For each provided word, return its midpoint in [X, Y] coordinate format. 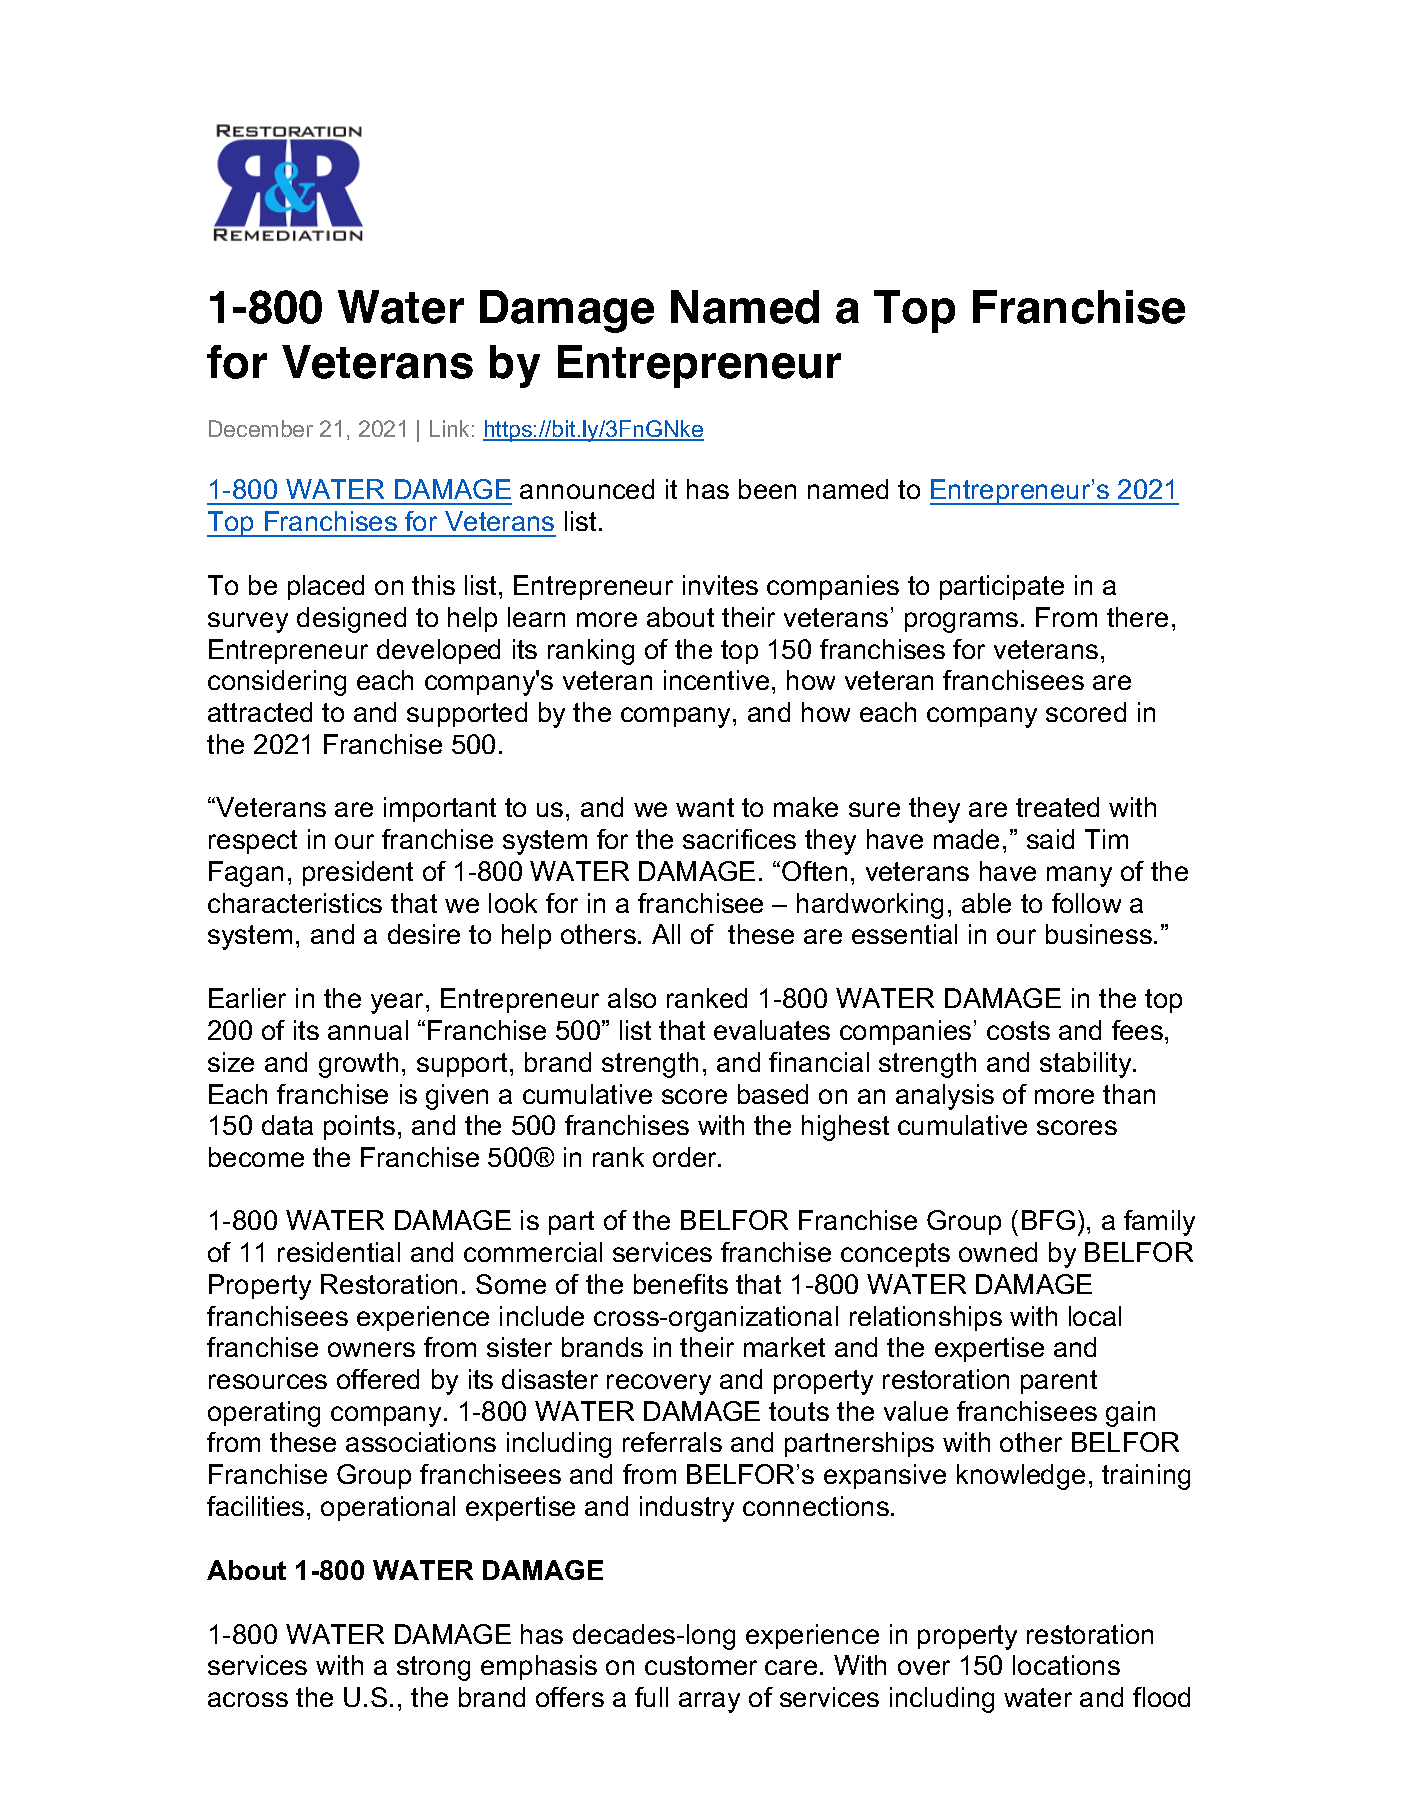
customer [701, 1665]
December [261, 428]
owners [371, 1349]
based [773, 1094]
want [705, 807]
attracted [260, 712]
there [1137, 617]
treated [1057, 807]
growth [358, 1065]
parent [1059, 1382]
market [784, 1347]
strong [433, 1668]
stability [1087, 1065]
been [767, 489]
